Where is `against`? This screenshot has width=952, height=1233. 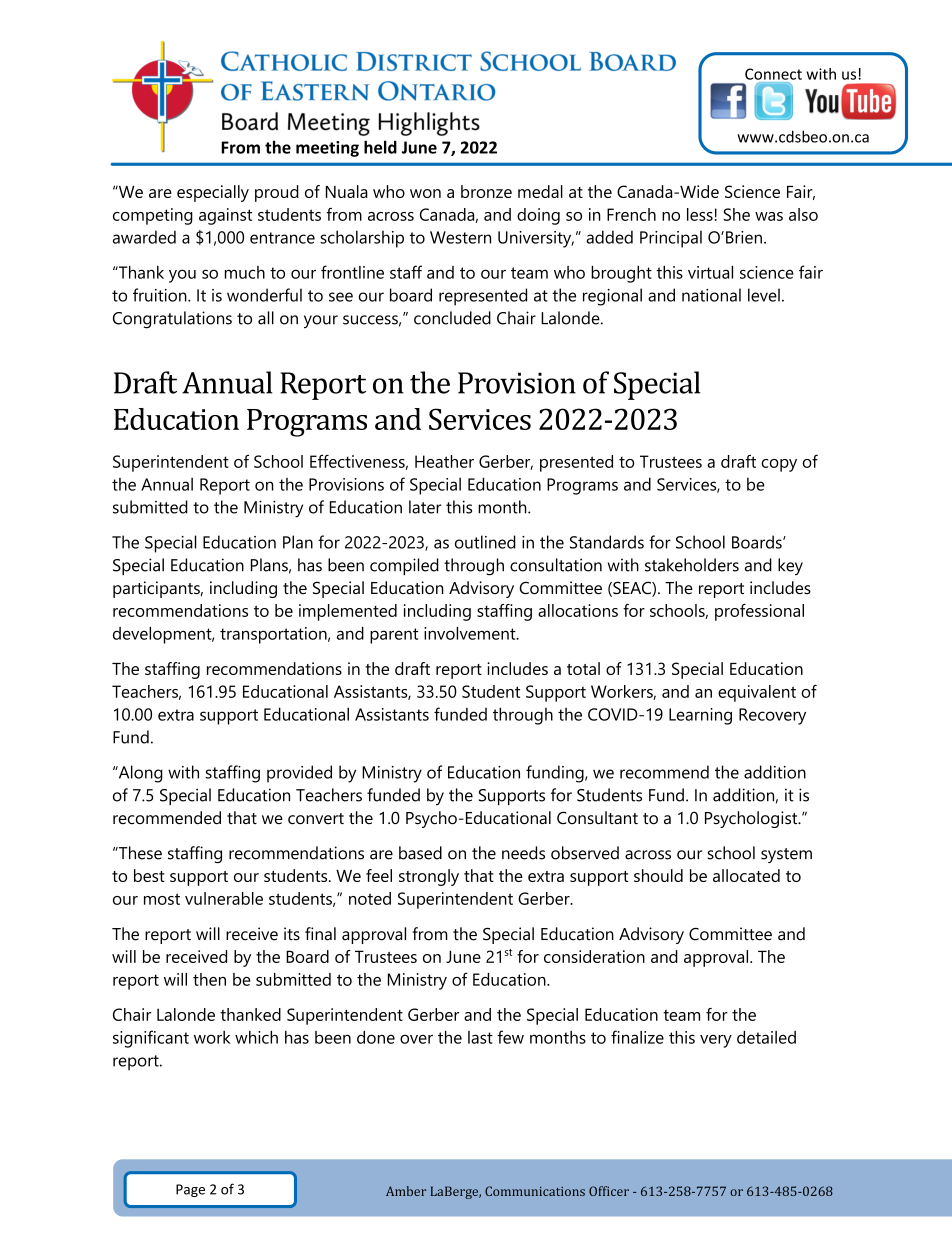 against is located at coordinates (225, 216).
